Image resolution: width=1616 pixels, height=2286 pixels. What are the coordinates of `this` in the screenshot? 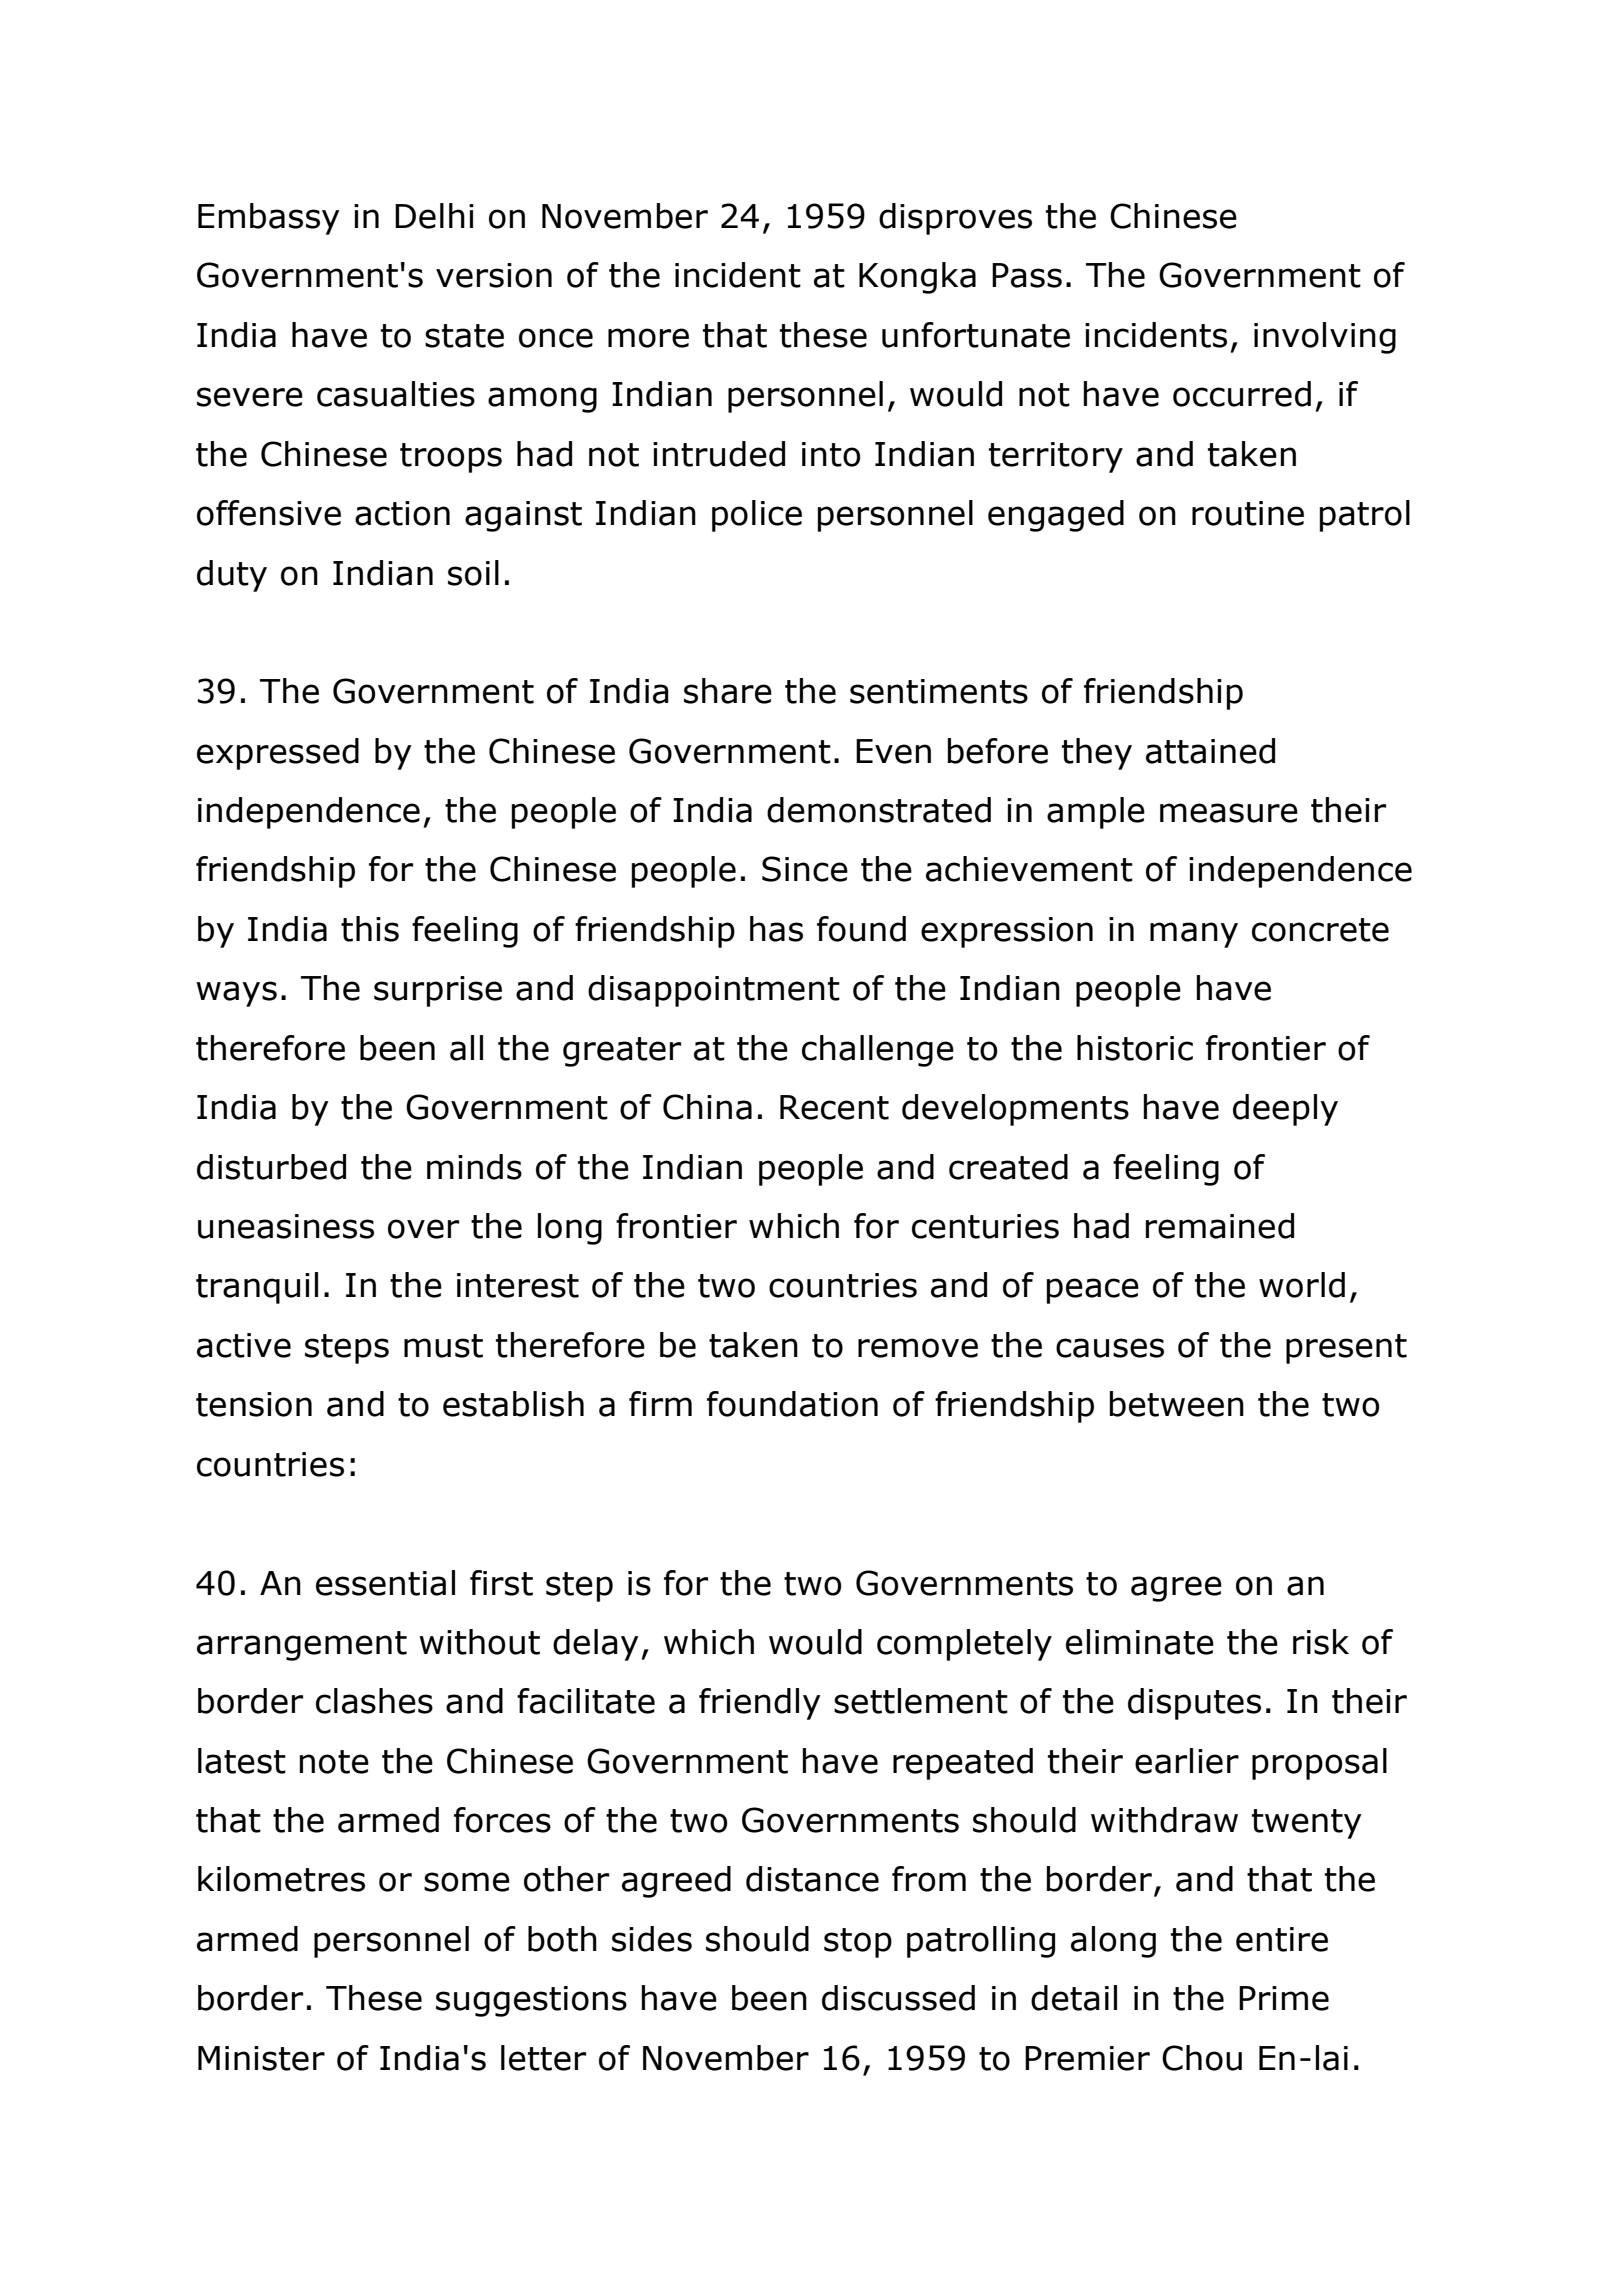 It's located at (370, 929).
